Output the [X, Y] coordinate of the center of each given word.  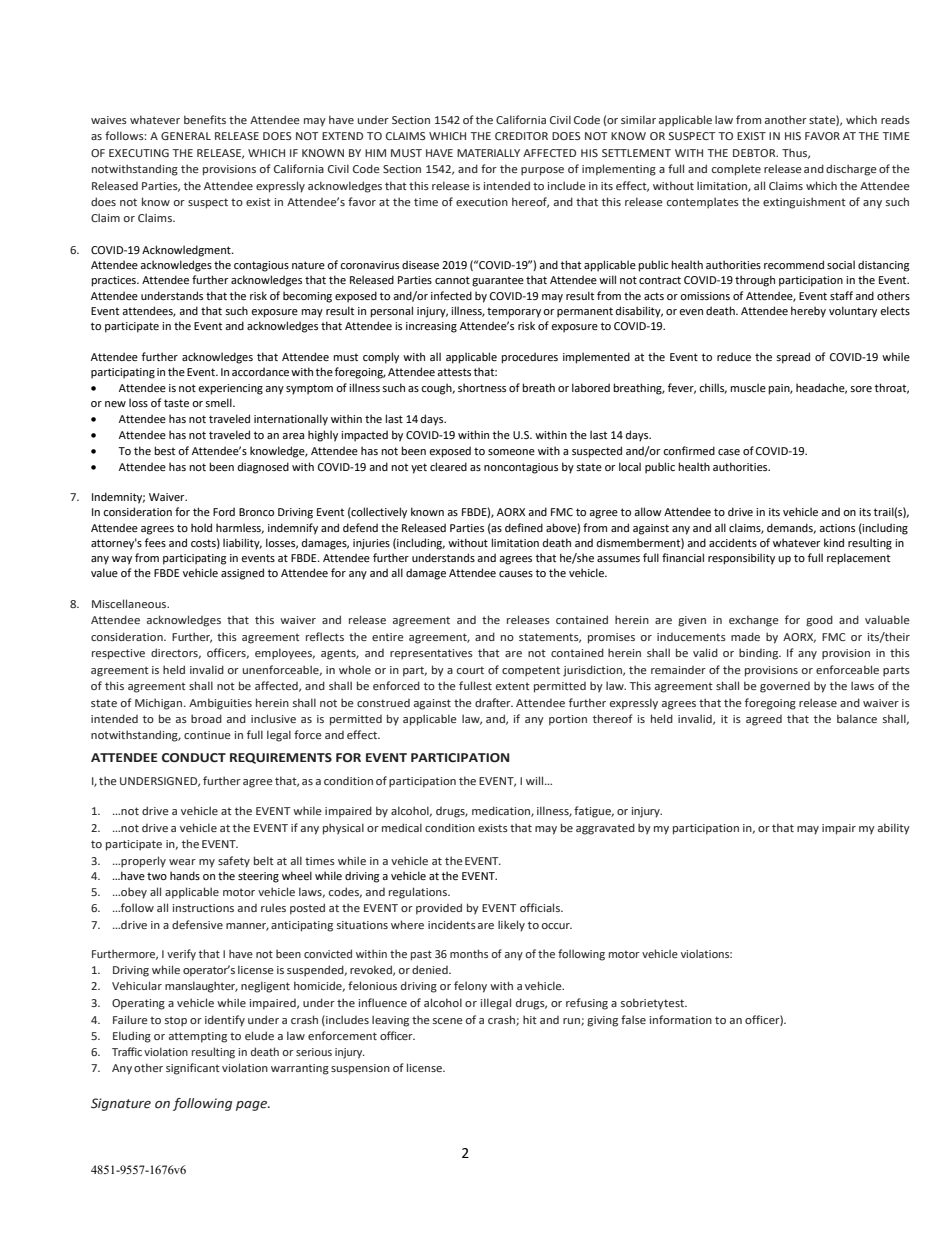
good [819, 621]
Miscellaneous [130, 603]
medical [402, 827]
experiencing [230, 389]
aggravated [605, 829]
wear [182, 862]
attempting [198, 1037]
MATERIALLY [488, 153]
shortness [482, 387]
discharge [851, 170]
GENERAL [186, 136]
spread [793, 358]
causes [516, 574]
